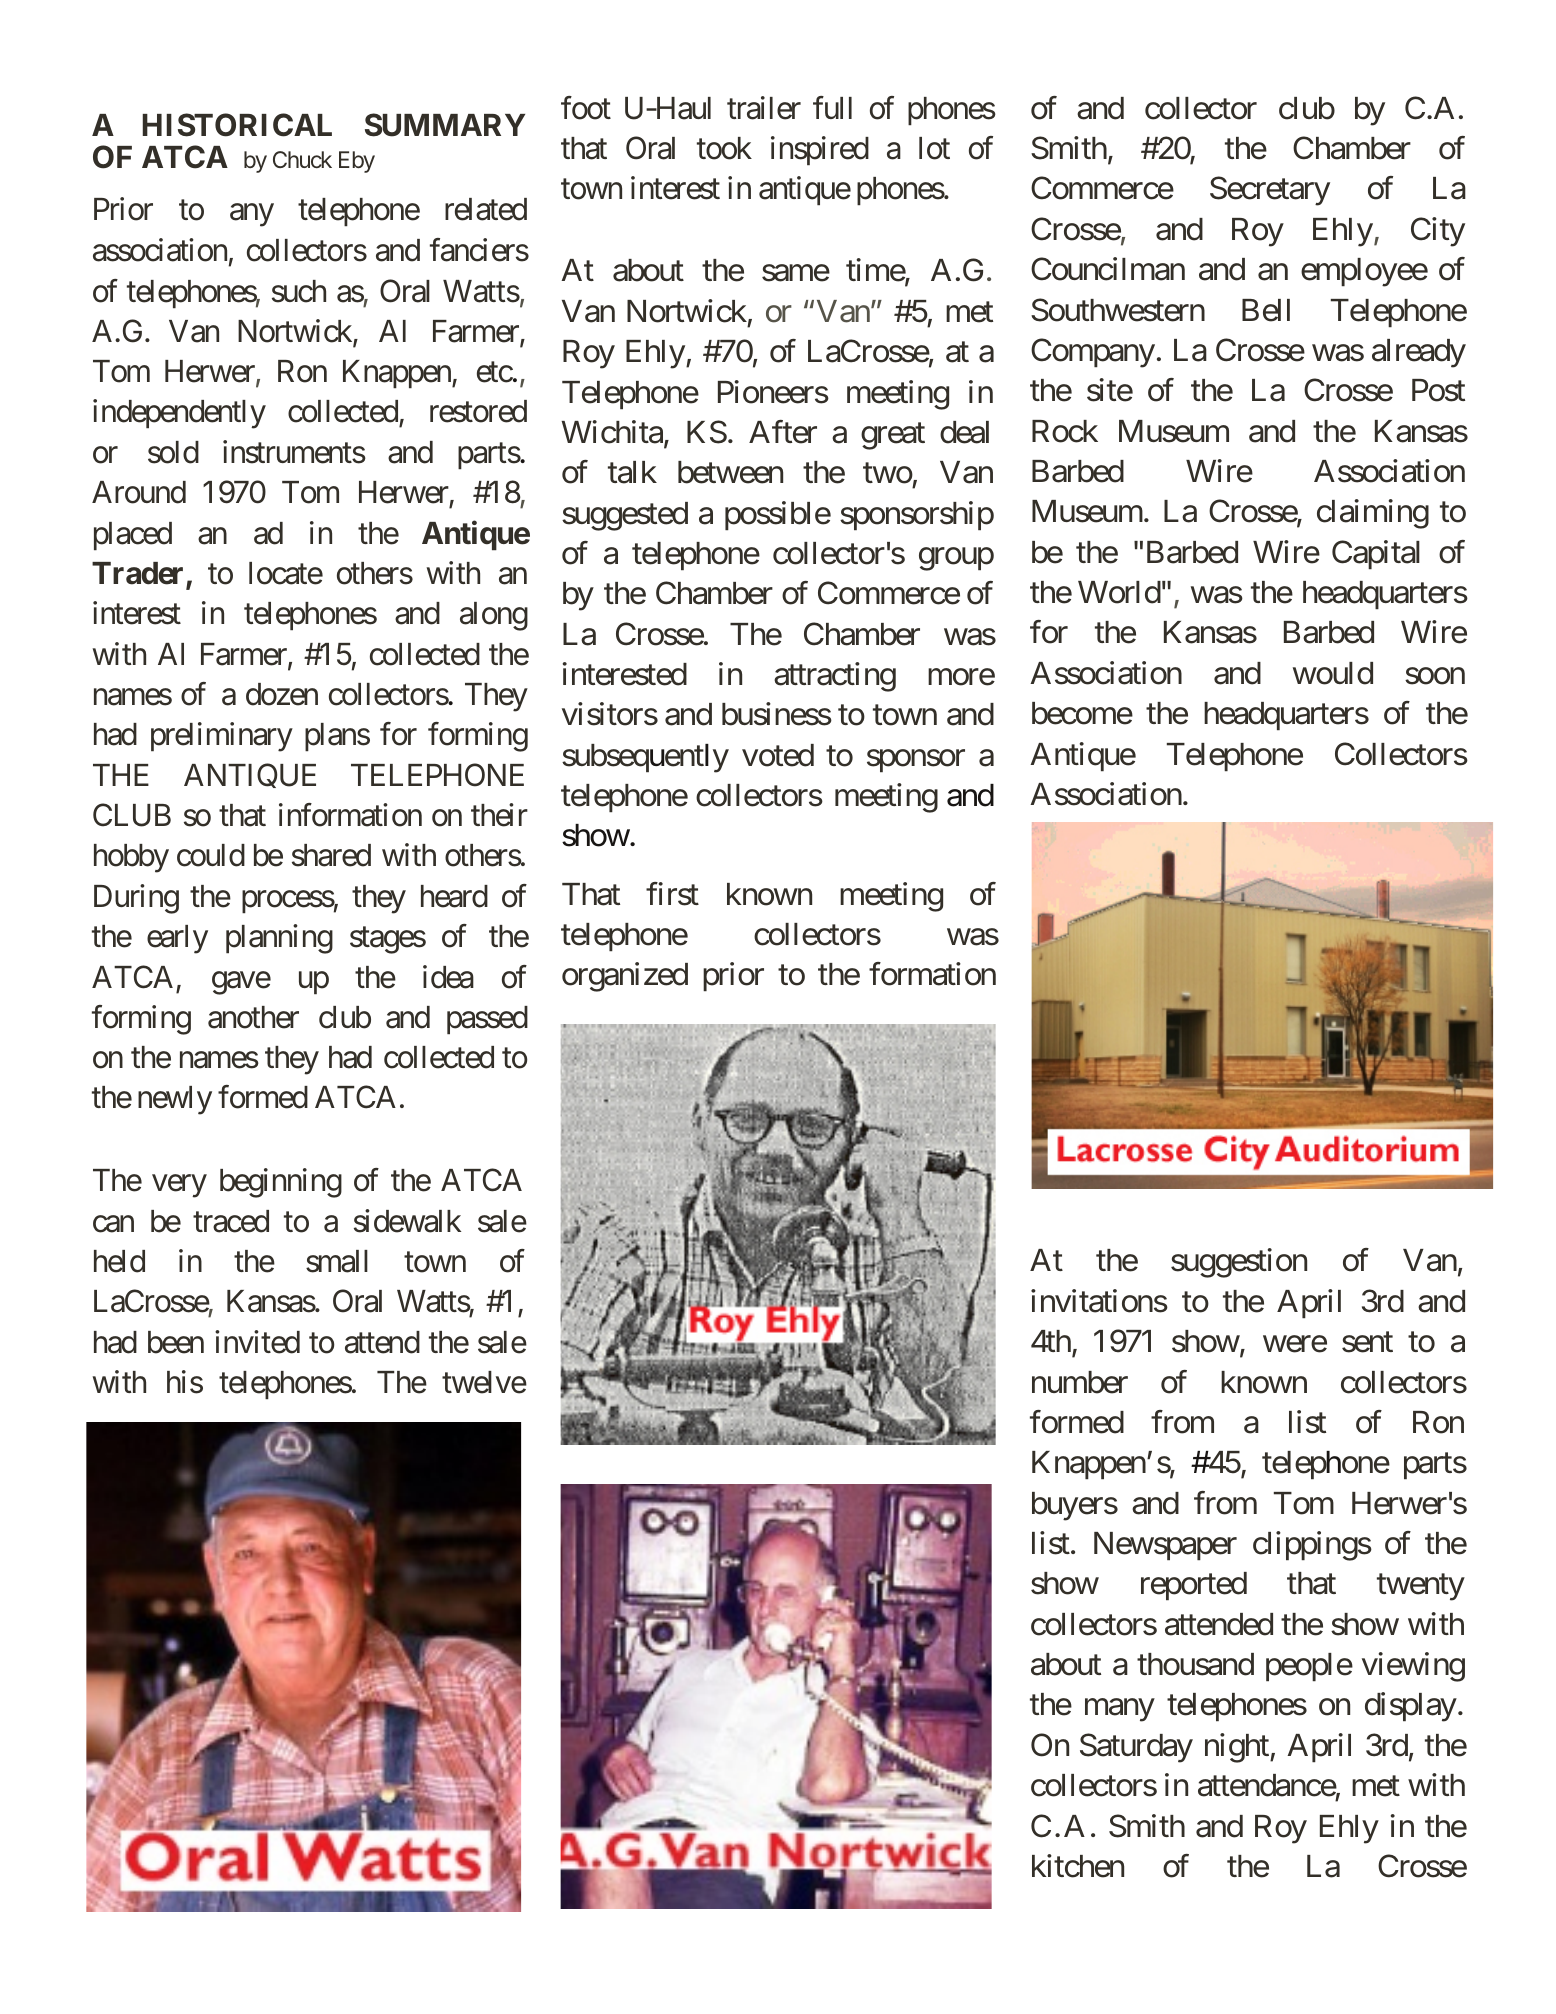 The width and height of the image is (1556, 2014). I want to click on Chuck, so click(302, 159).
